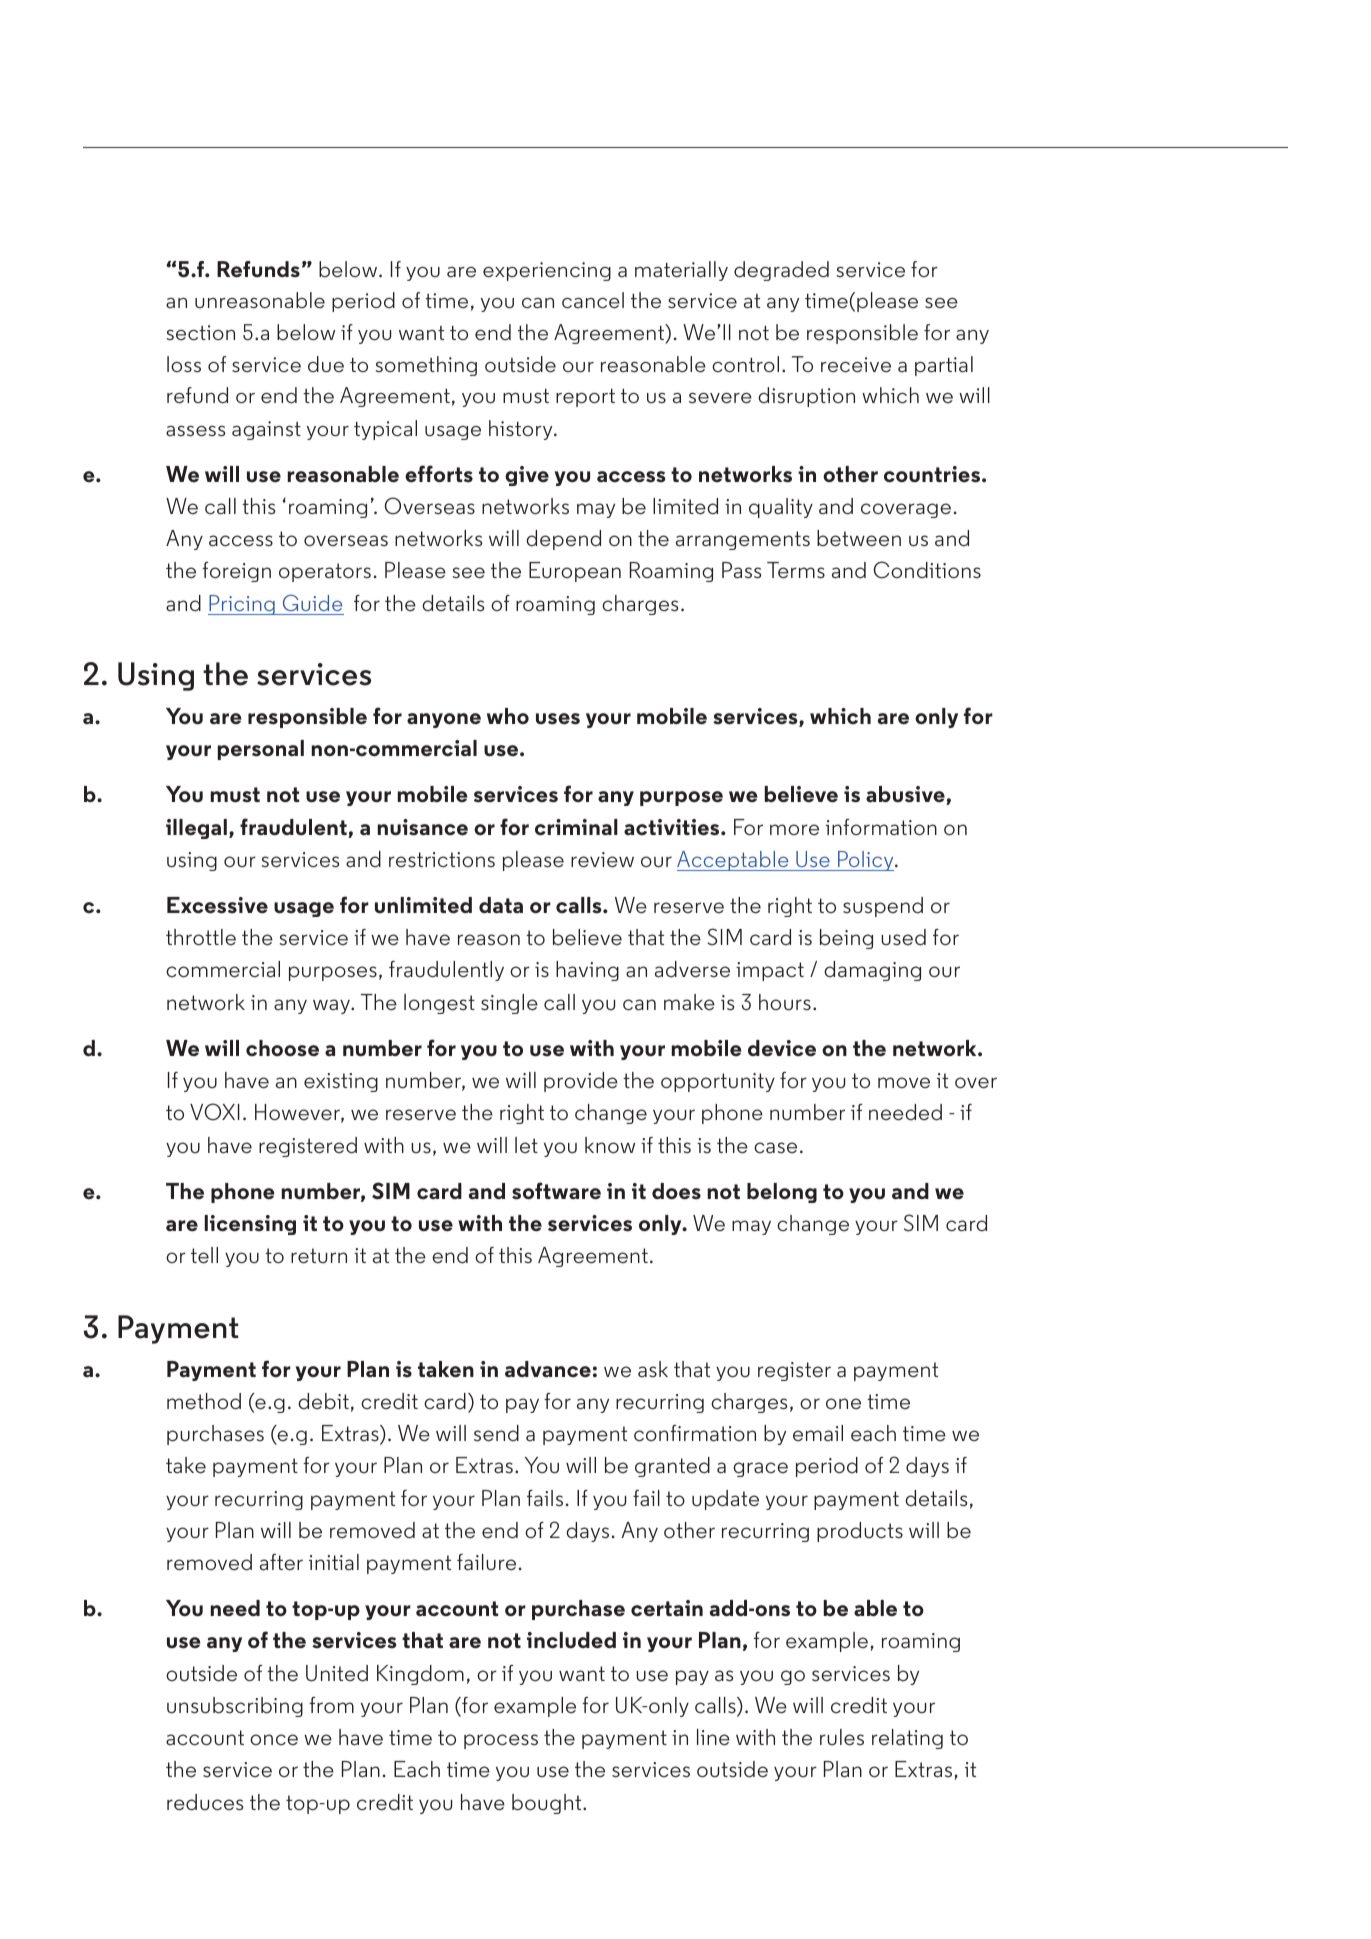 The image size is (1371, 1939). Describe the element at coordinates (581, 1082) in the page. I see `provide` at that location.
